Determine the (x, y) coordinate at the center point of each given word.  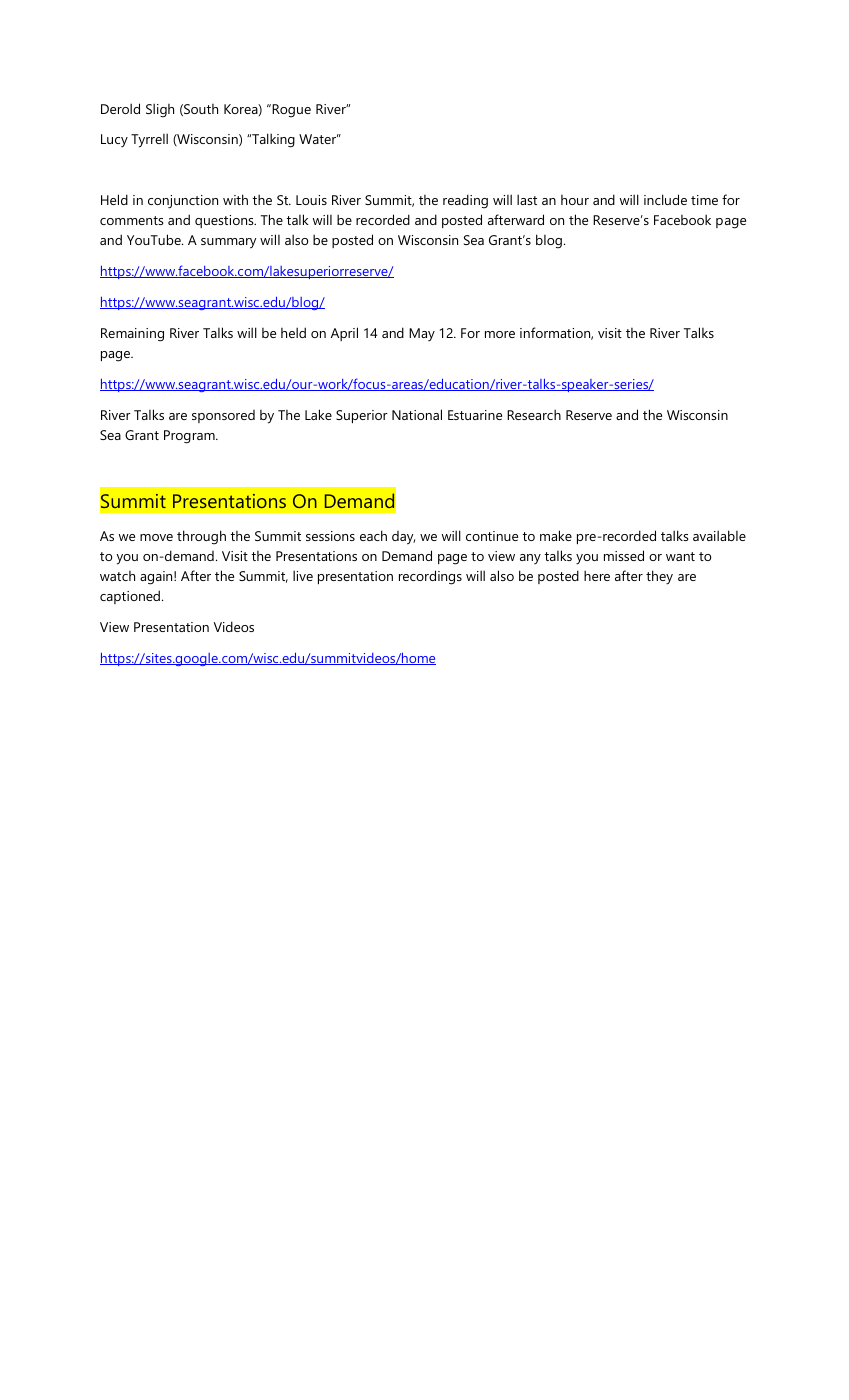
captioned (130, 597)
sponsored (223, 416)
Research (534, 414)
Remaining (132, 335)
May (422, 334)
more (500, 334)
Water (319, 139)
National (417, 414)
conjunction (183, 202)
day (403, 538)
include (665, 199)
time (704, 200)
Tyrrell (149, 140)
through (201, 537)
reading (465, 201)
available (719, 535)
